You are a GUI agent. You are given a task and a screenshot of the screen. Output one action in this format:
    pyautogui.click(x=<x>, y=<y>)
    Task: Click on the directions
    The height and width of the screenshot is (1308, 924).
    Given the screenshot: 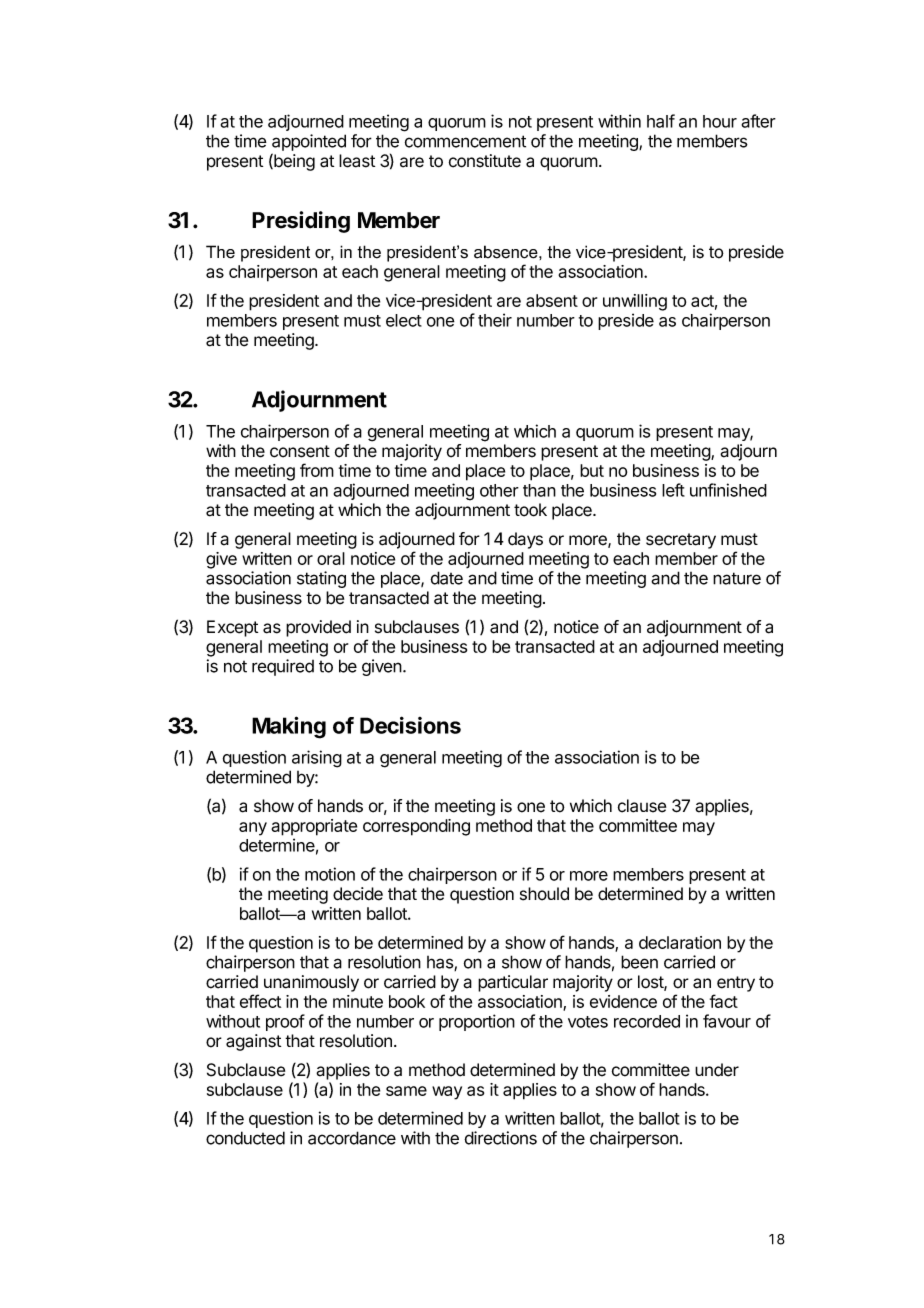 What is the action you would take?
    pyautogui.click(x=500, y=1138)
